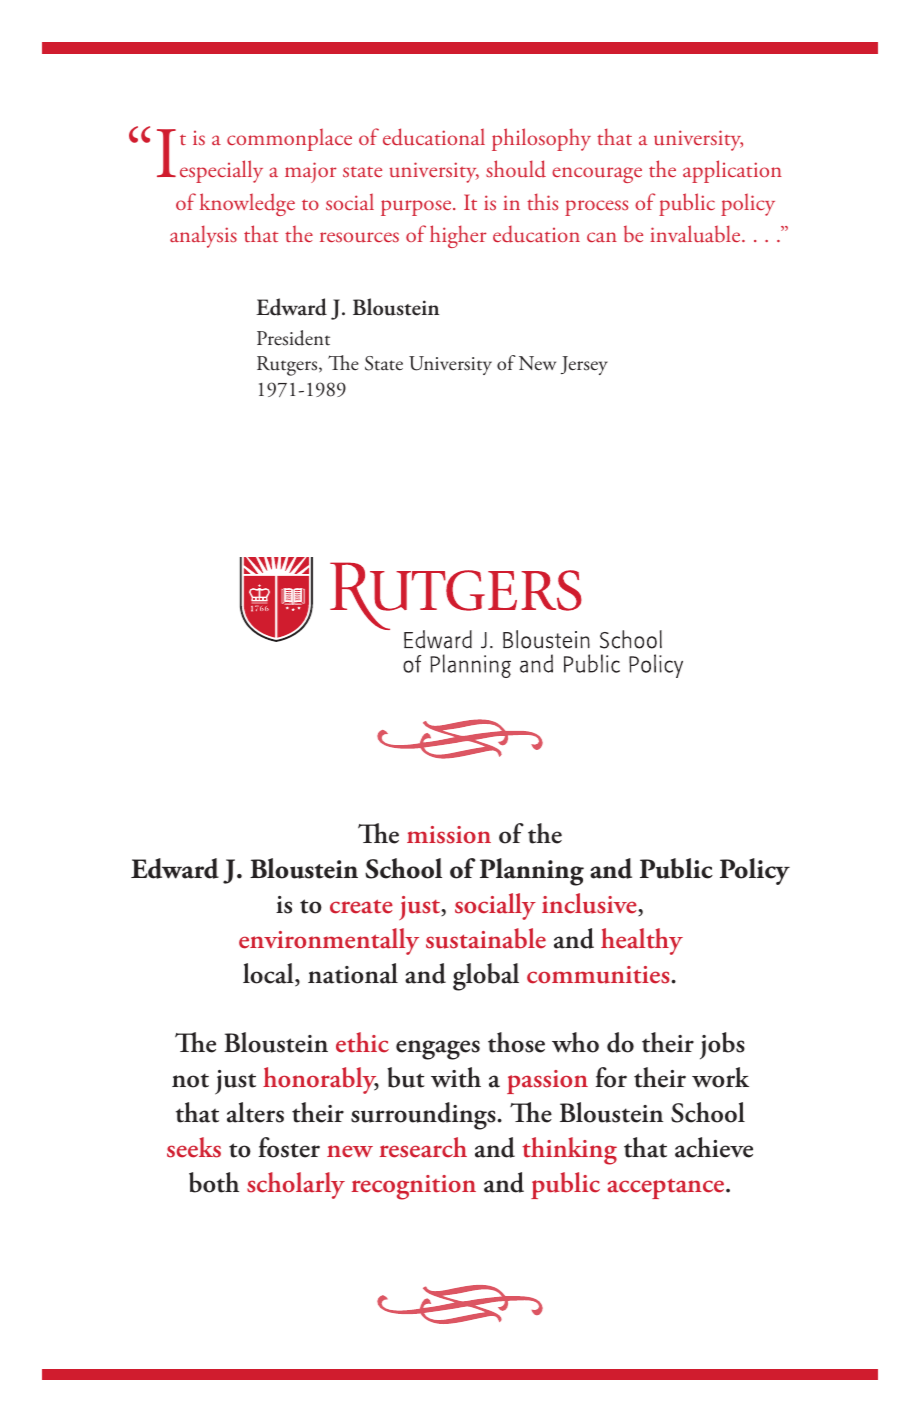 The width and height of the document is (920, 1422). Describe the element at coordinates (667, 1188) in the document. I see `acceptance` at that location.
